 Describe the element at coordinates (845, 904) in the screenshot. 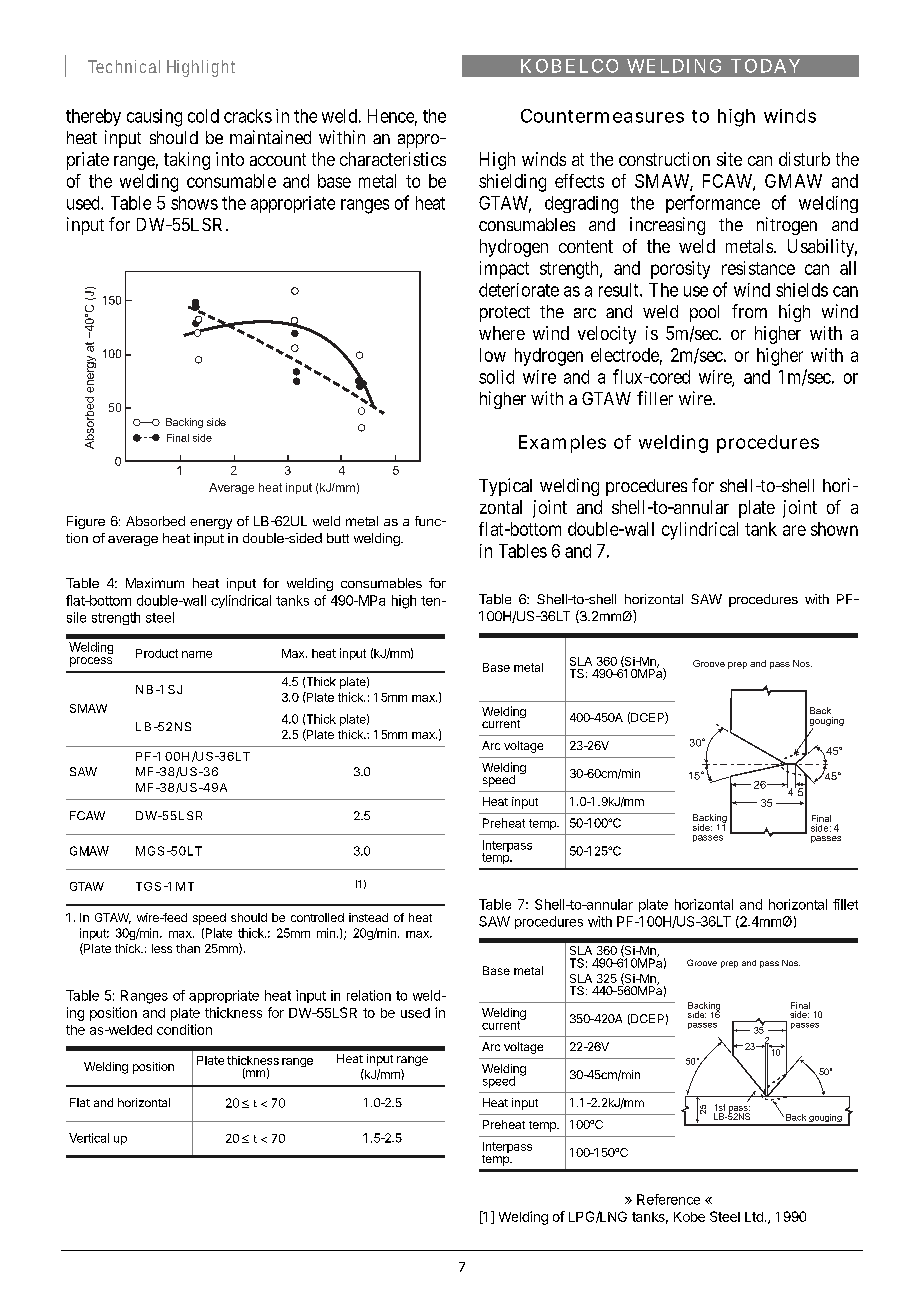

I see `fillet` at that location.
